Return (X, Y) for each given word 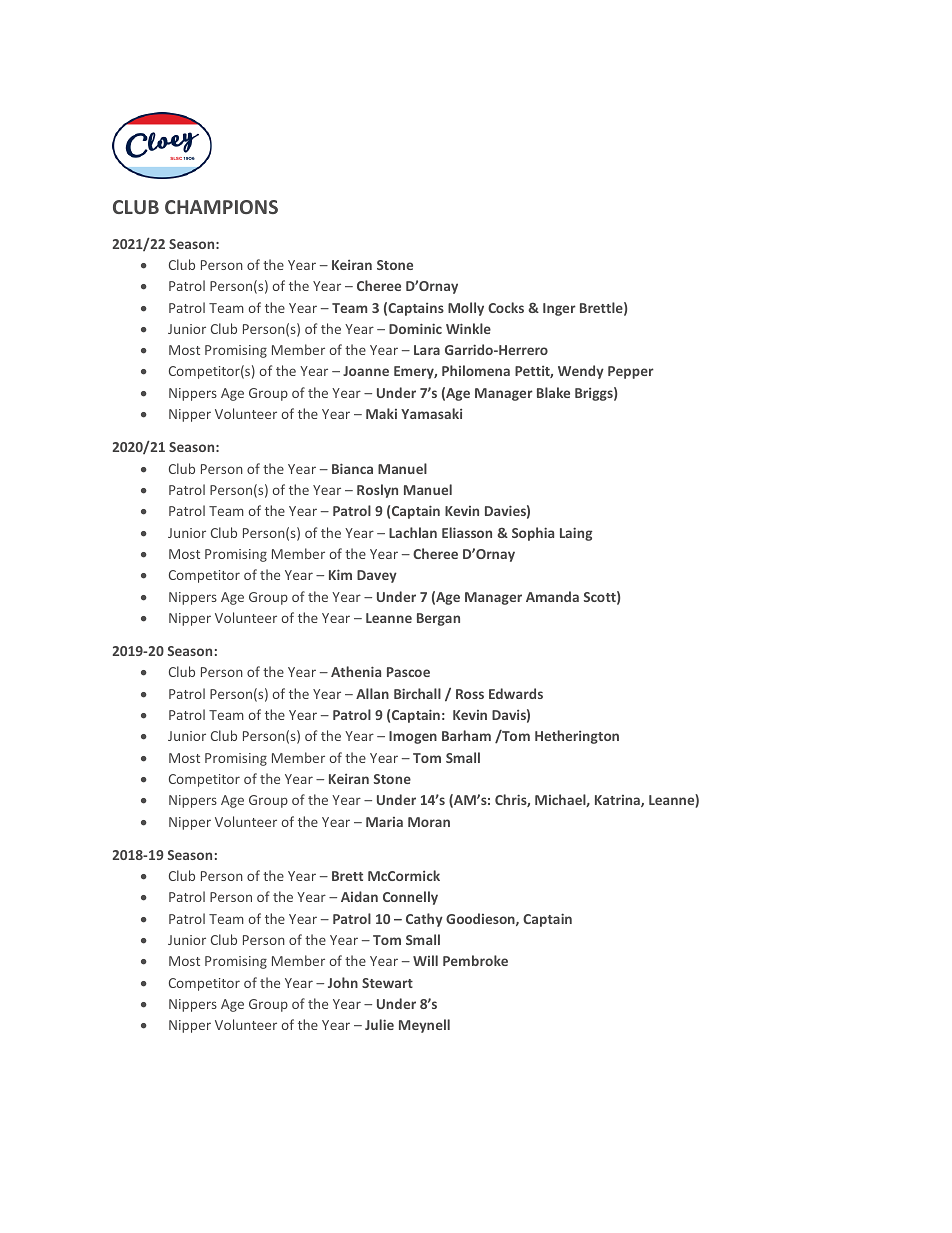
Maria (384, 822)
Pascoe (408, 672)
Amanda (552, 596)
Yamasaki (431, 413)
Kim (340, 574)
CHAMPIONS (221, 207)
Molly (466, 309)
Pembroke (475, 960)
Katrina (618, 801)
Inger (559, 309)
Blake (553, 392)
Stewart (387, 983)
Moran (429, 822)
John (343, 982)
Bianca (352, 468)
